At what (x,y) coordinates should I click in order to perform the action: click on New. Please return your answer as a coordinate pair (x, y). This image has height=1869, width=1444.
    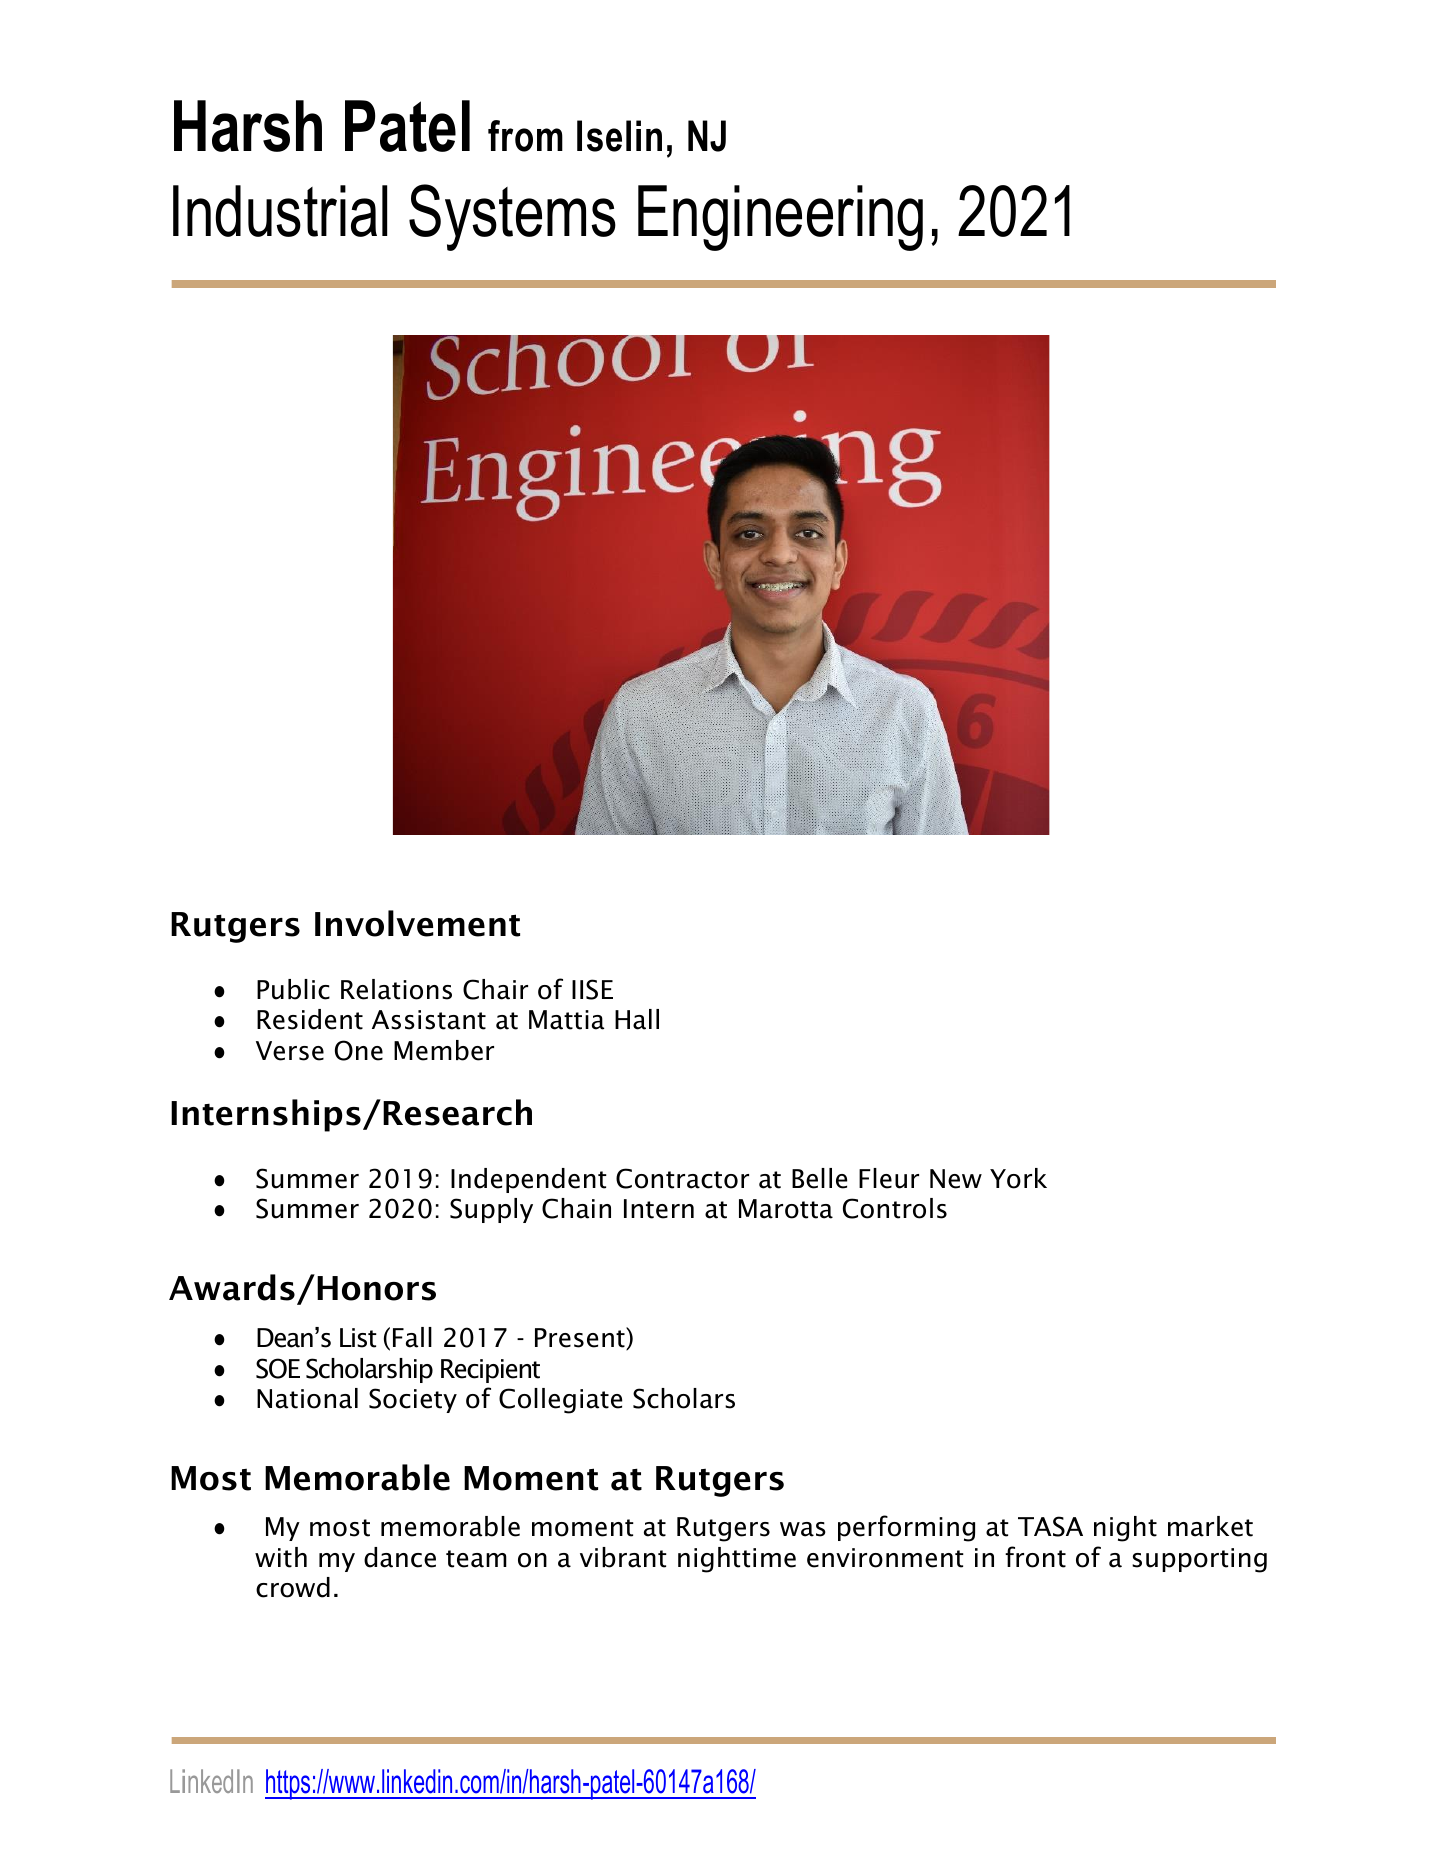
    Looking at the image, I should click on (956, 1179).
